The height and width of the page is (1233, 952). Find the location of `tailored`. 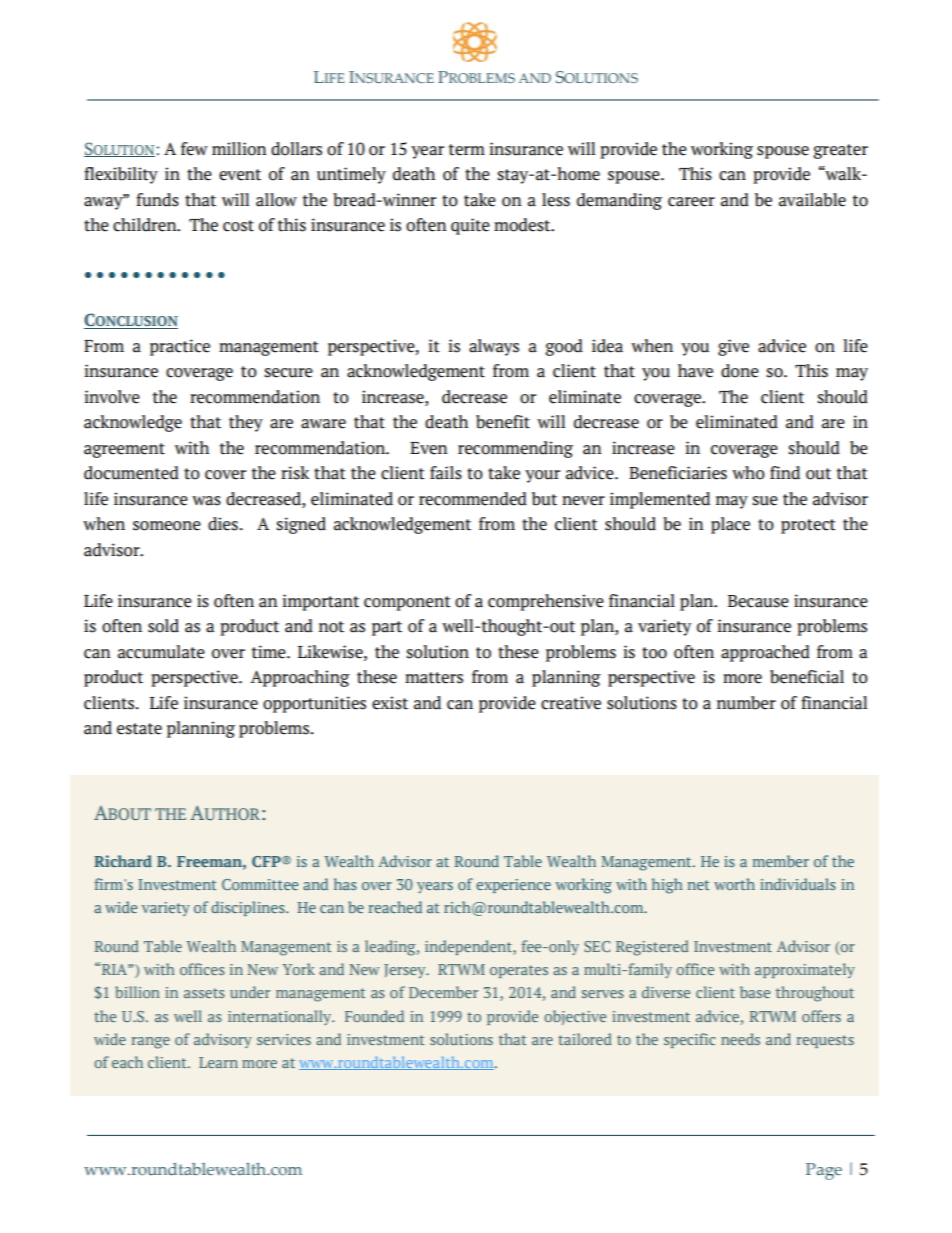

tailored is located at coordinates (585, 1039).
